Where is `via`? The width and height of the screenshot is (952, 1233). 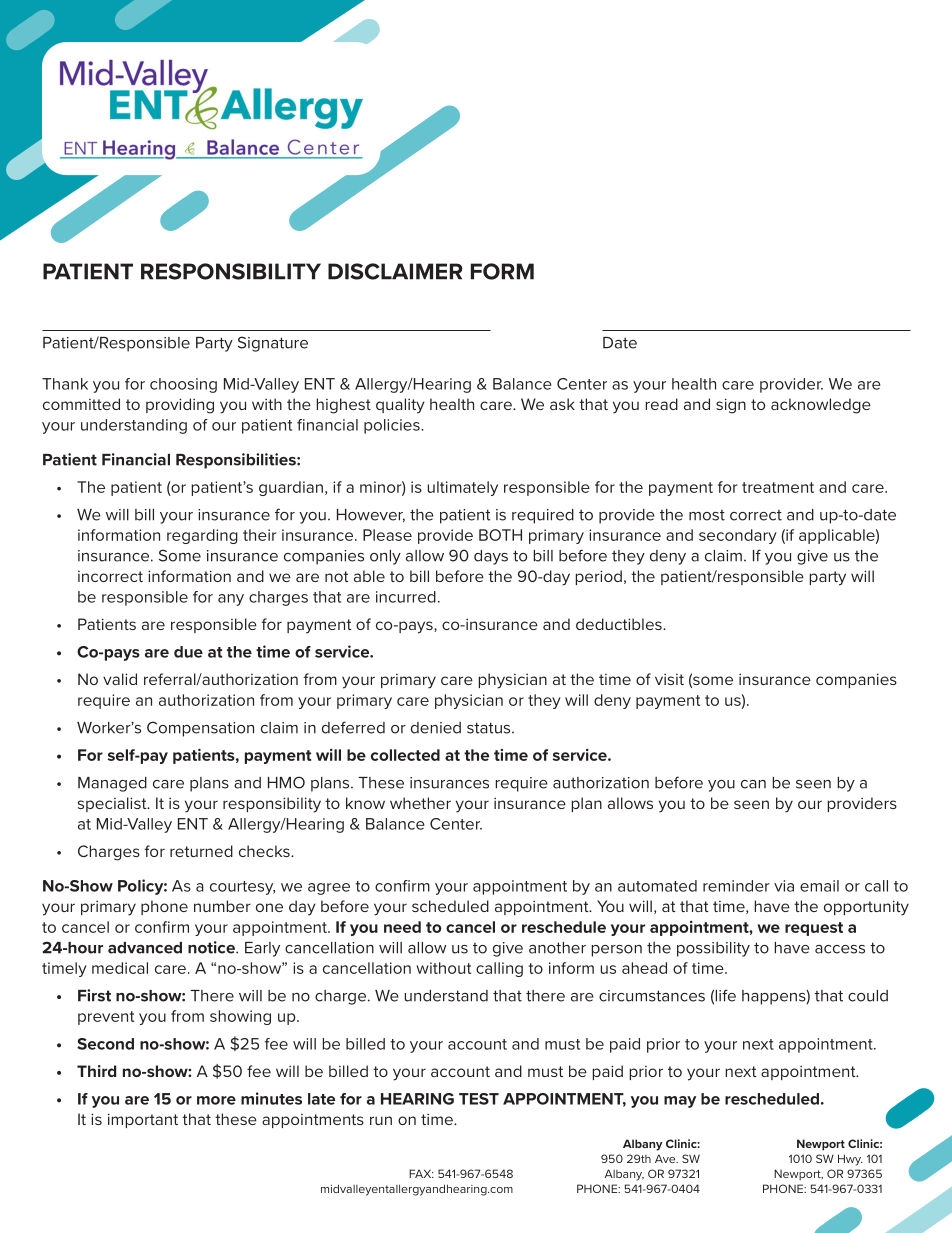
via is located at coordinates (784, 886).
